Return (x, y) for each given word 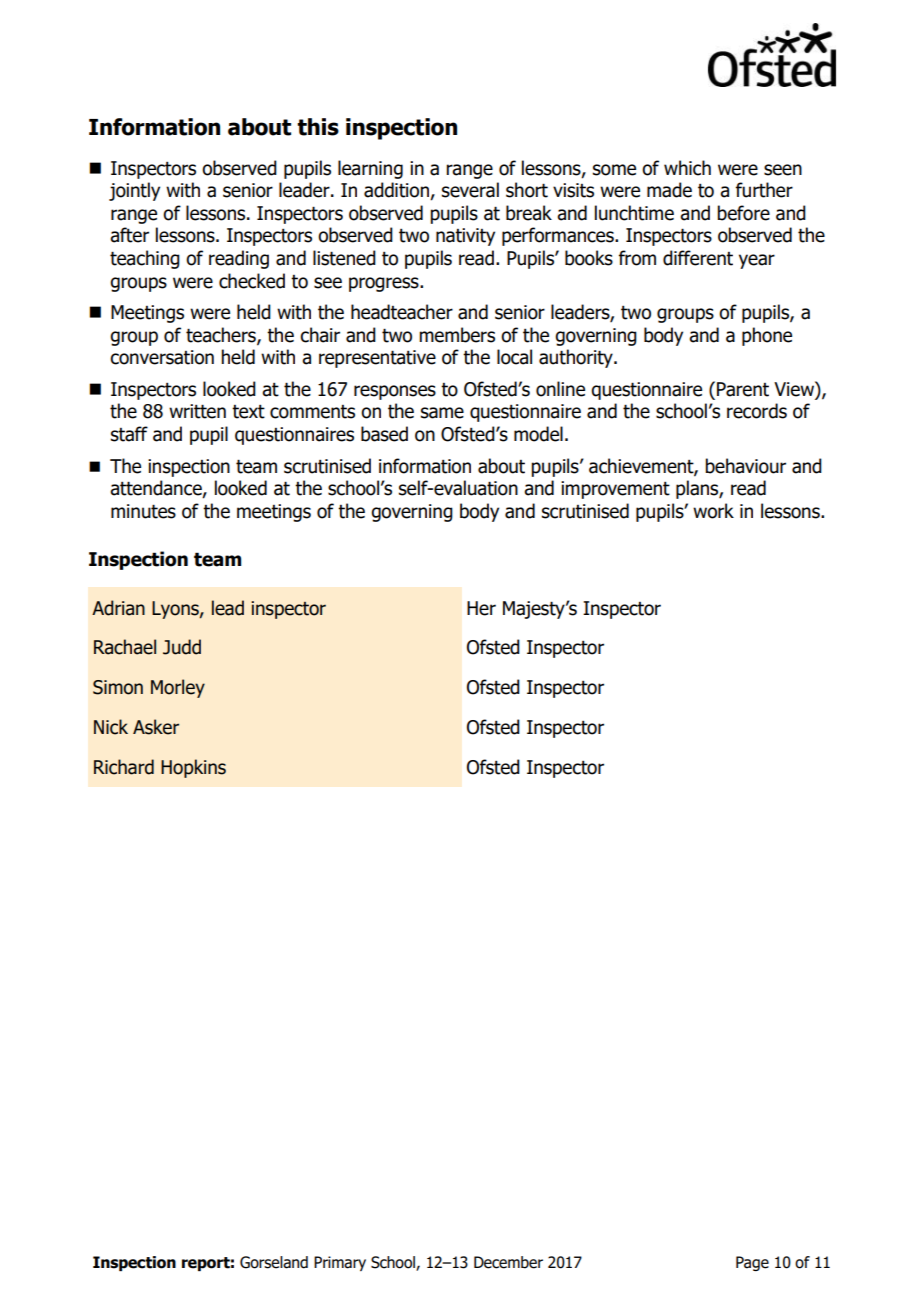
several (470, 190)
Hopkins (193, 768)
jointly (134, 191)
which (687, 168)
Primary (340, 1263)
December (508, 1262)
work (713, 511)
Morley (178, 688)
